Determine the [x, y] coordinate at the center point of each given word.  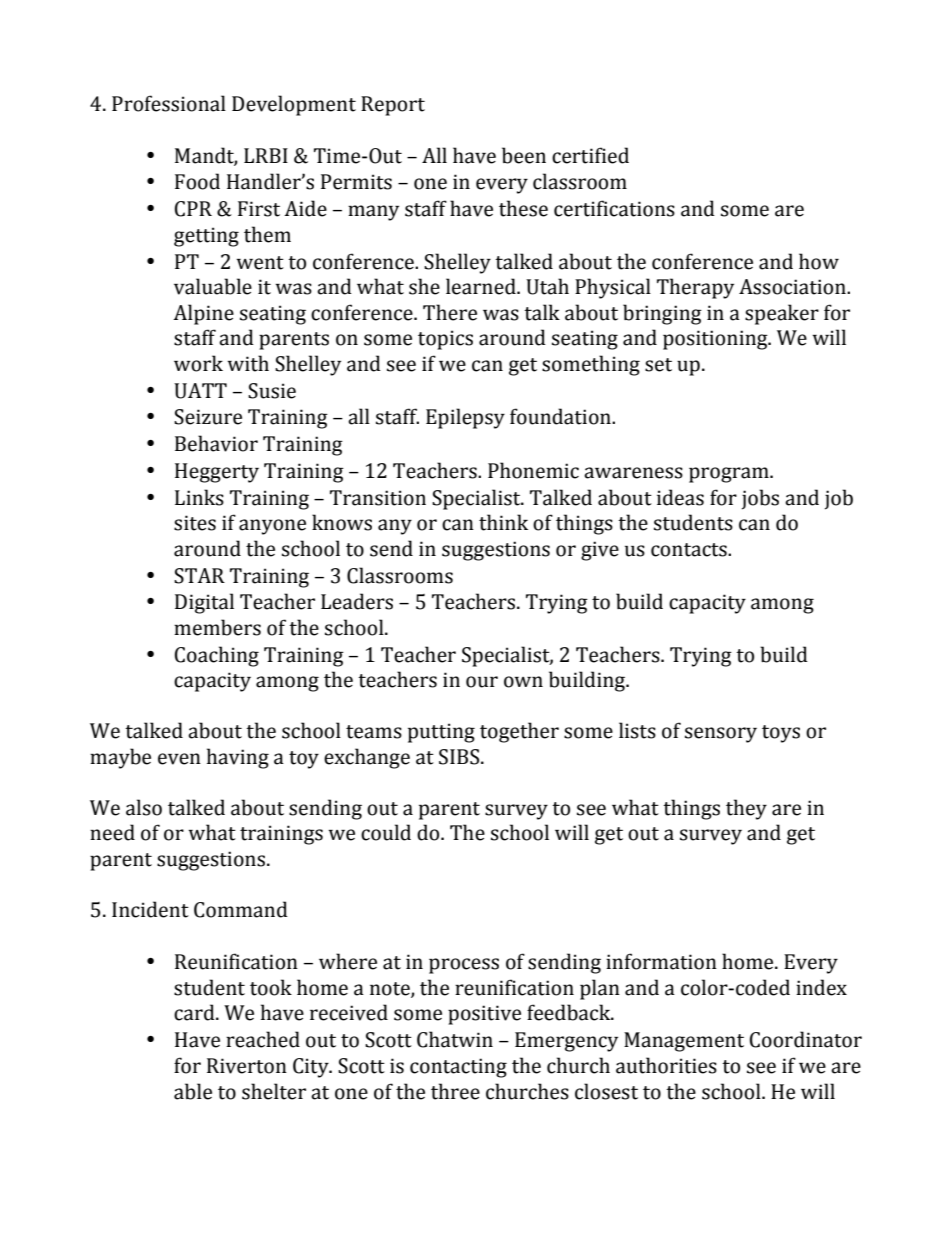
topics [445, 340]
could [386, 832]
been [524, 155]
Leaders [357, 601]
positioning [716, 340]
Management [684, 1042]
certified [590, 155]
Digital [204, 603]
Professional [169, 103]
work [198, 363]
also [144, 807]
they [746, 809]
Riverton [247, 1066]
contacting [458, 1068]
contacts [690, 550]
